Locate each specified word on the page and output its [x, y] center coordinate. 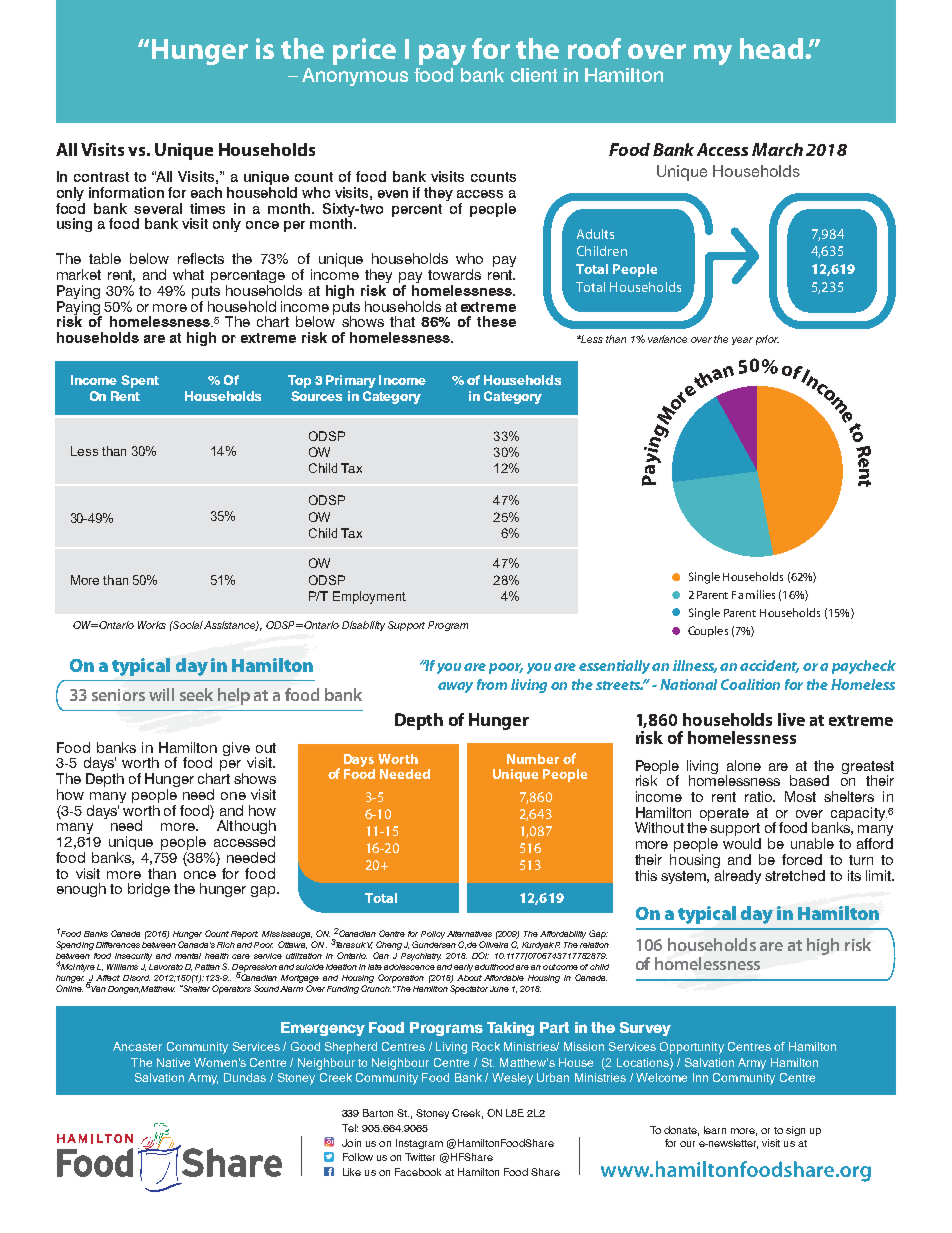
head [771, 48]
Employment [369, 597]
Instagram [419, 1144]
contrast [101, 177]
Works [152, 625]
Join [351, 1143]
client [534, 75]
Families [753, 594]
